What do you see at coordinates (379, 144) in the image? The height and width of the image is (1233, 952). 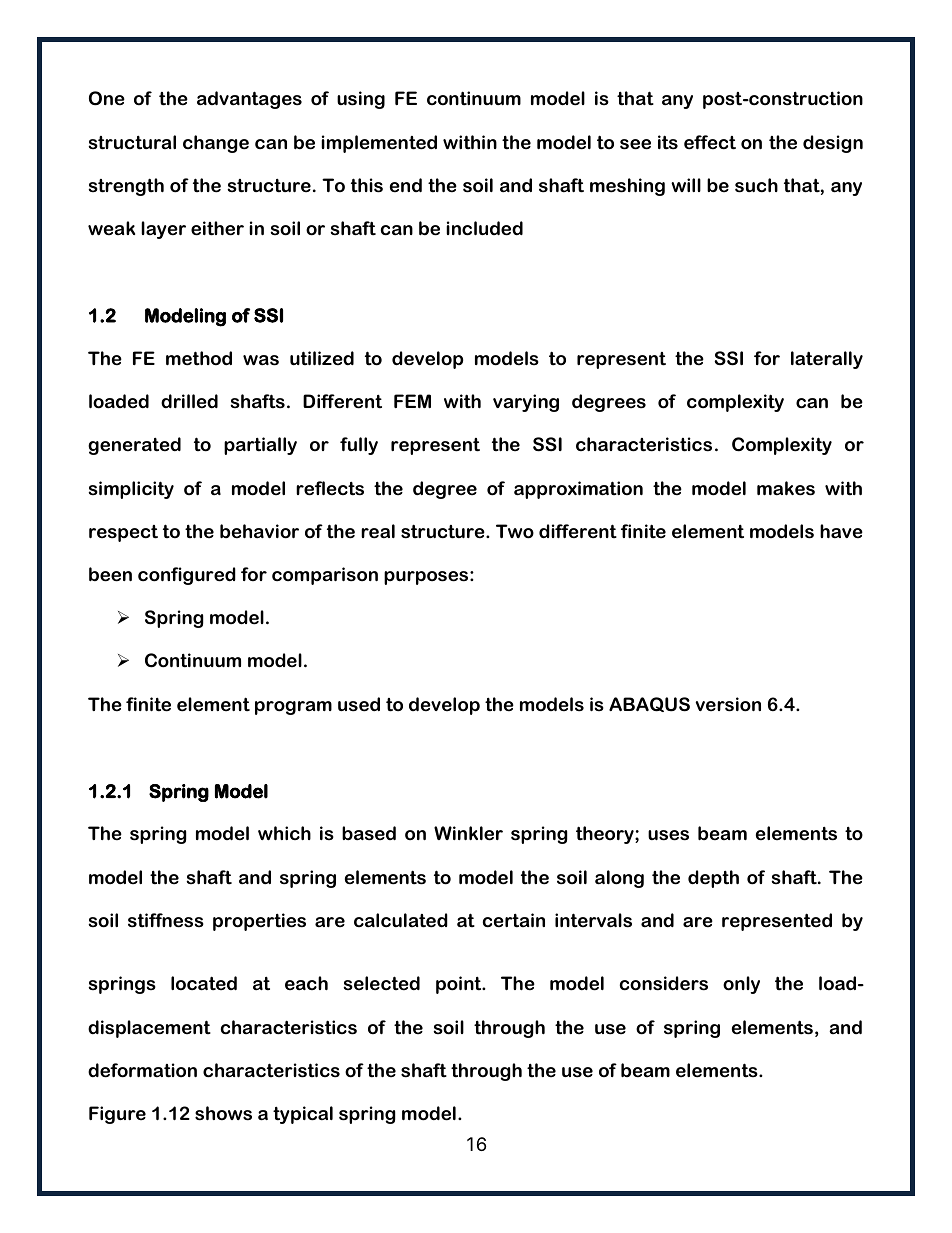 I see `implemented` at bounding box center [379, 144].
